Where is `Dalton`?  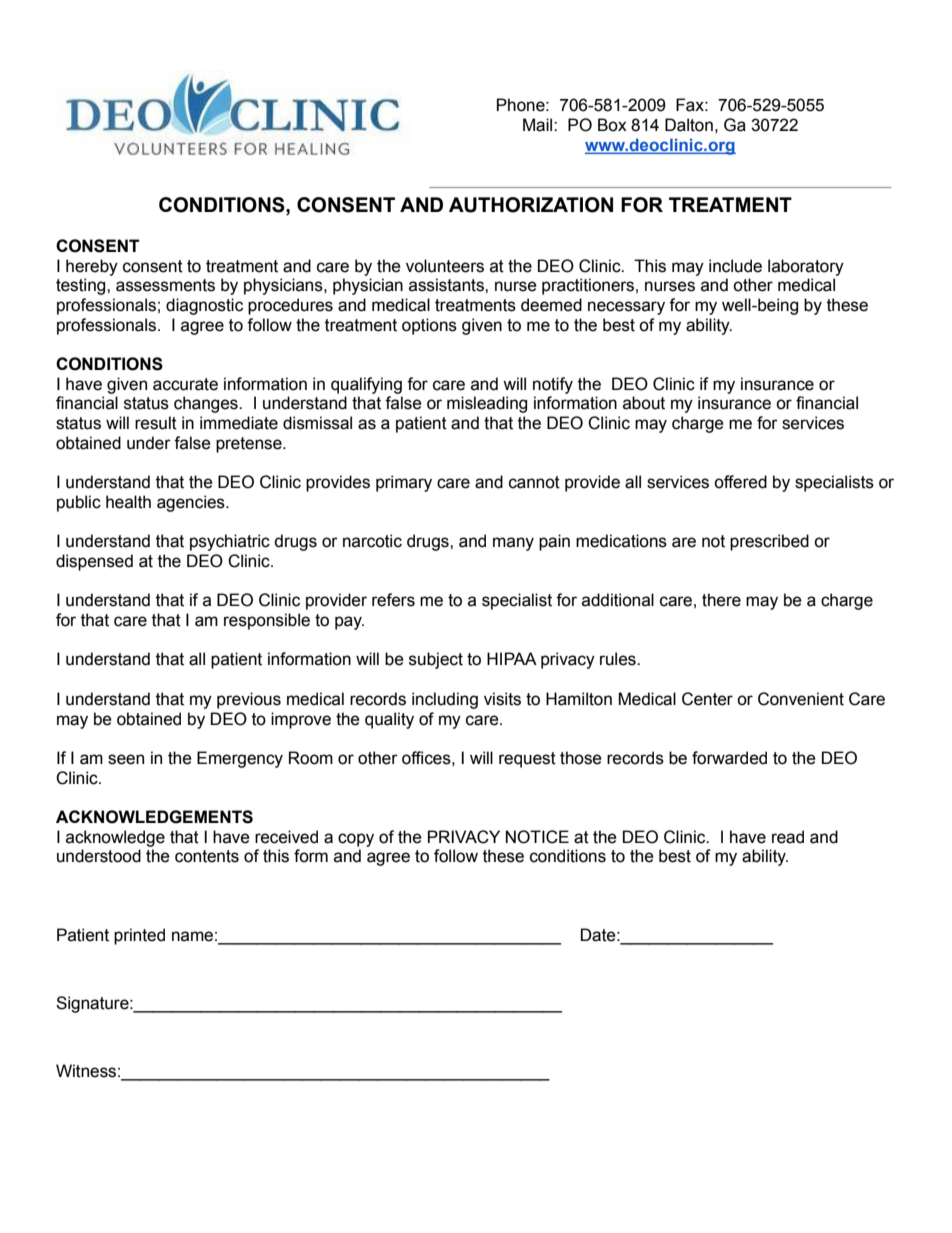 Dalton is located at coordinates (689, 125).
